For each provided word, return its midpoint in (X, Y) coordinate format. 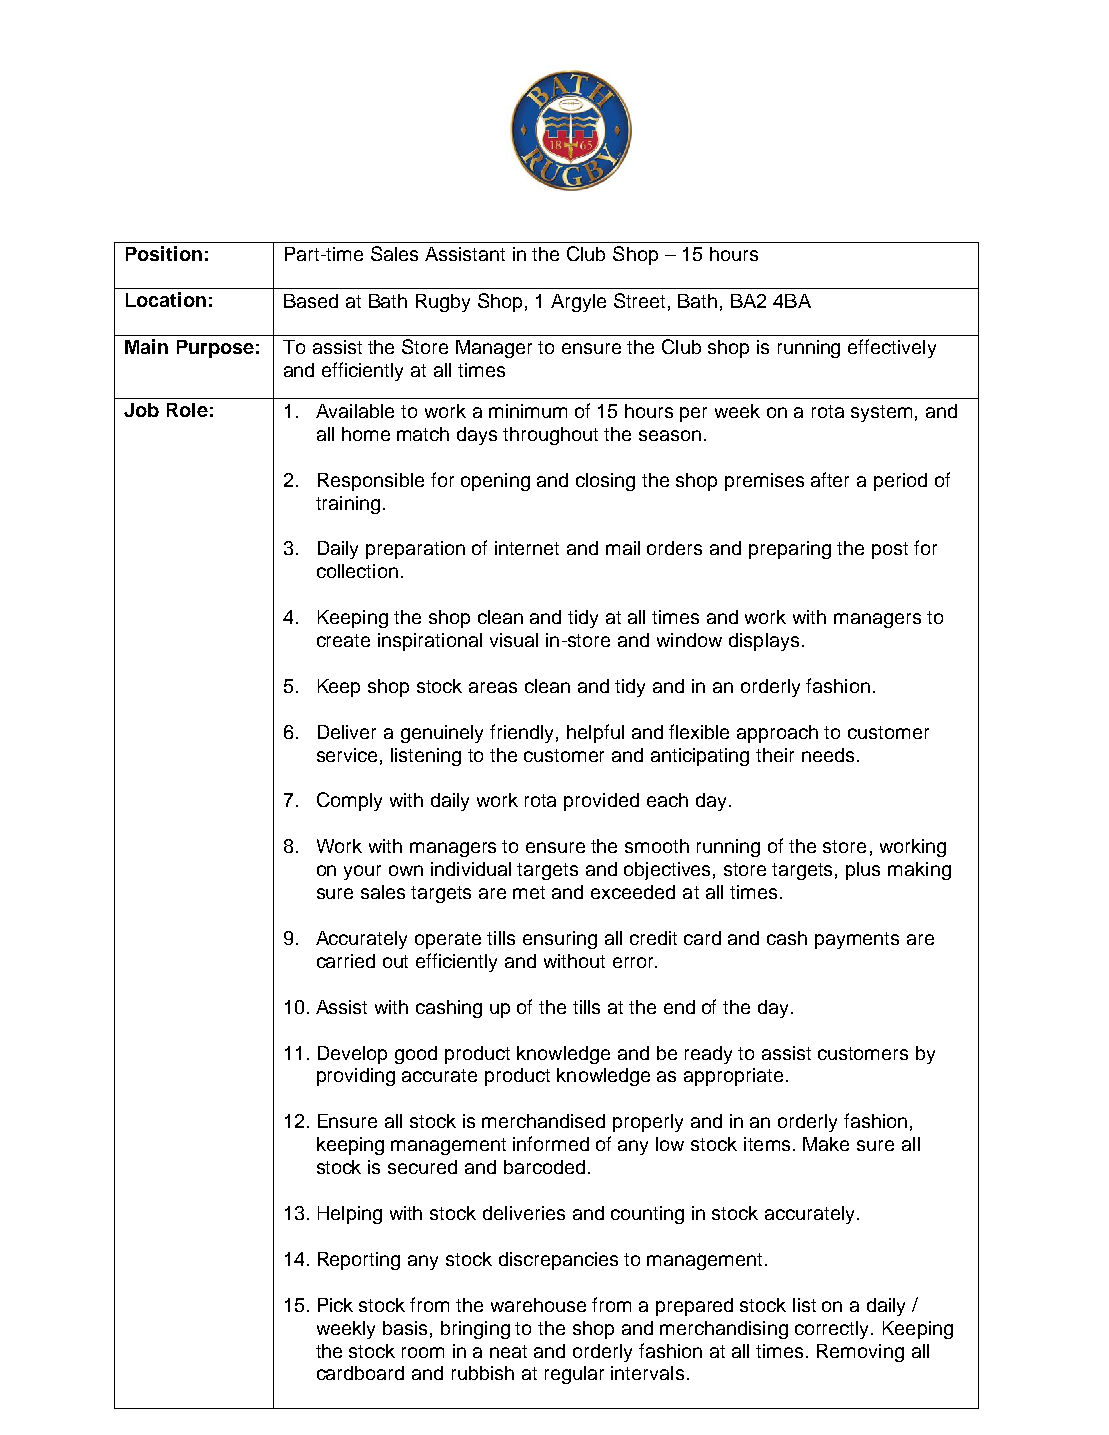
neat (508, 1351)
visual (514, 640)
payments (857, 940)
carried (346, 961)
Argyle (578, 303)
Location (166, 299)
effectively (892, 348)
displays (764, 642)
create (343, 640)
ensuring (560, 940)
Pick (335, 1305)
